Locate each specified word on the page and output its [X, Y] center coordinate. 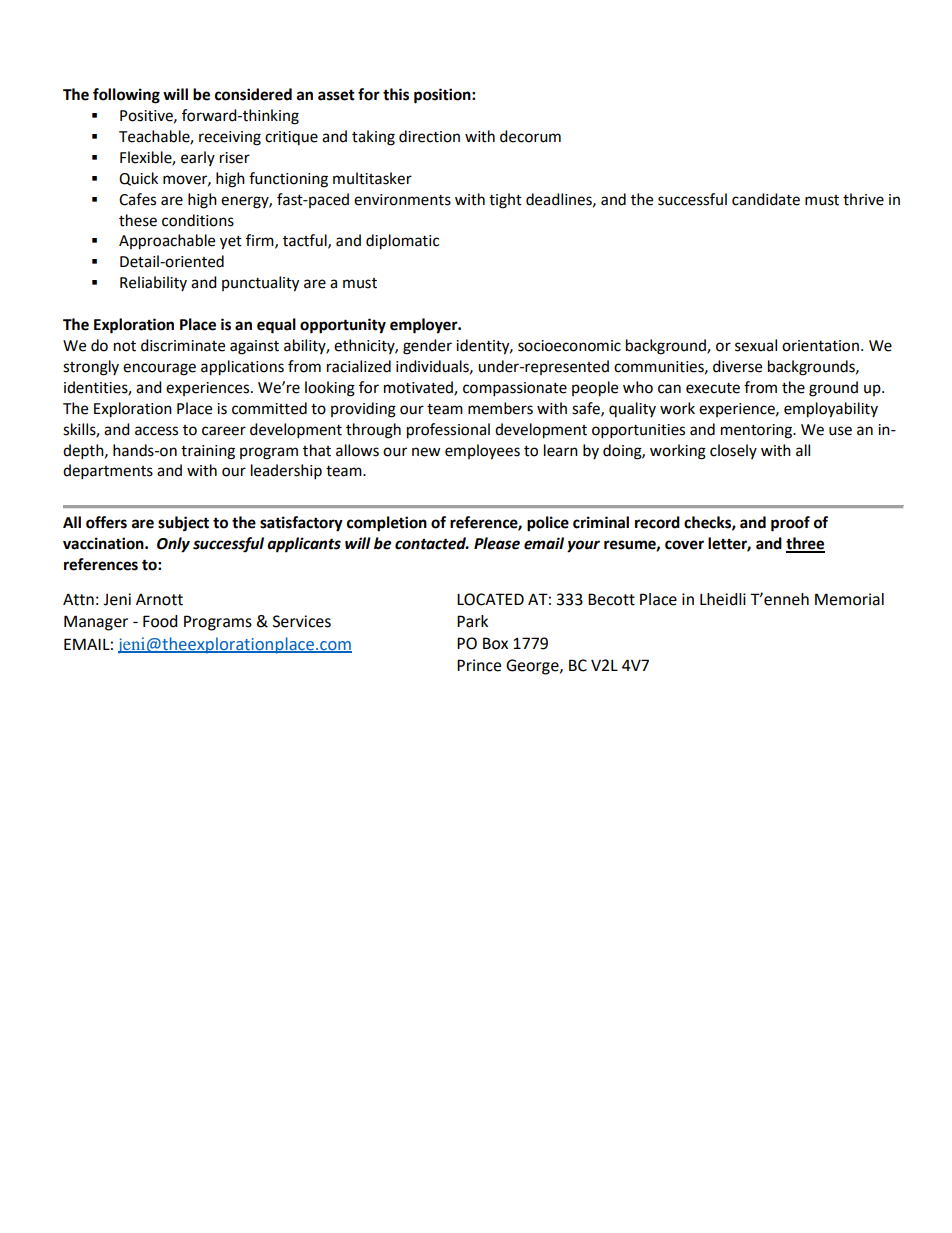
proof [790, 524]
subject [183, 524]
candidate [766, 199]
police [548, 524]
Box [495, 643]
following [126, 96]
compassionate [515, 389]
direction [429, 136]
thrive [863, 199]
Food [160, 621]
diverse [737, 366]
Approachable [167, 242]
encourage [159, 369]
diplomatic [402, 242]
